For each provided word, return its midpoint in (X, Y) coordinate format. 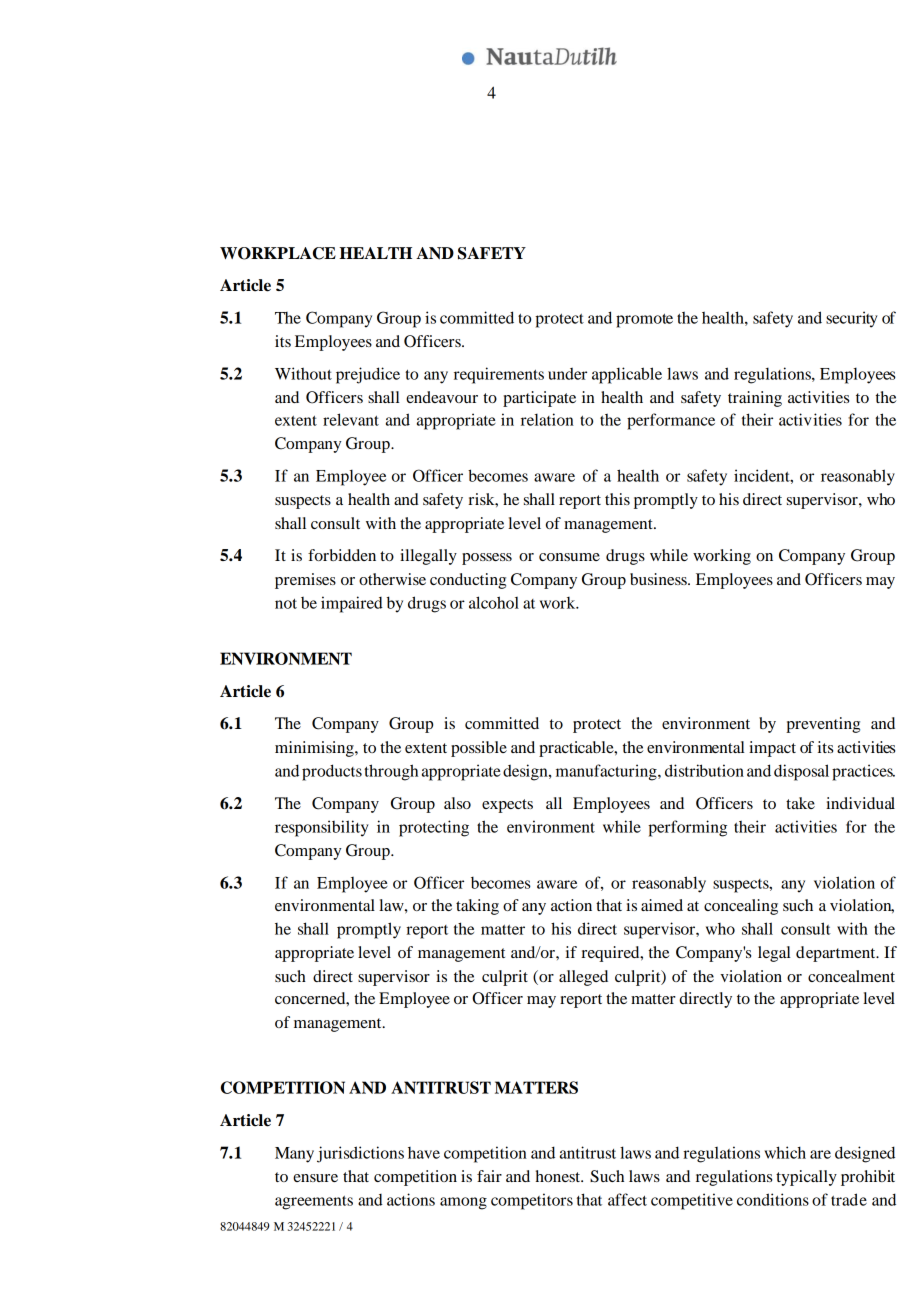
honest (559, 1176)
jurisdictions (360, 1154)
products (332, 772)
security (852, 319)
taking (477, 907)
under (567, 374)
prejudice (368, 375)
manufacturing (607, 772)
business (659, 579)
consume (569, 557)
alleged (583, 978)
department (837, 954)
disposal (801, 772)
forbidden (342, 555)
